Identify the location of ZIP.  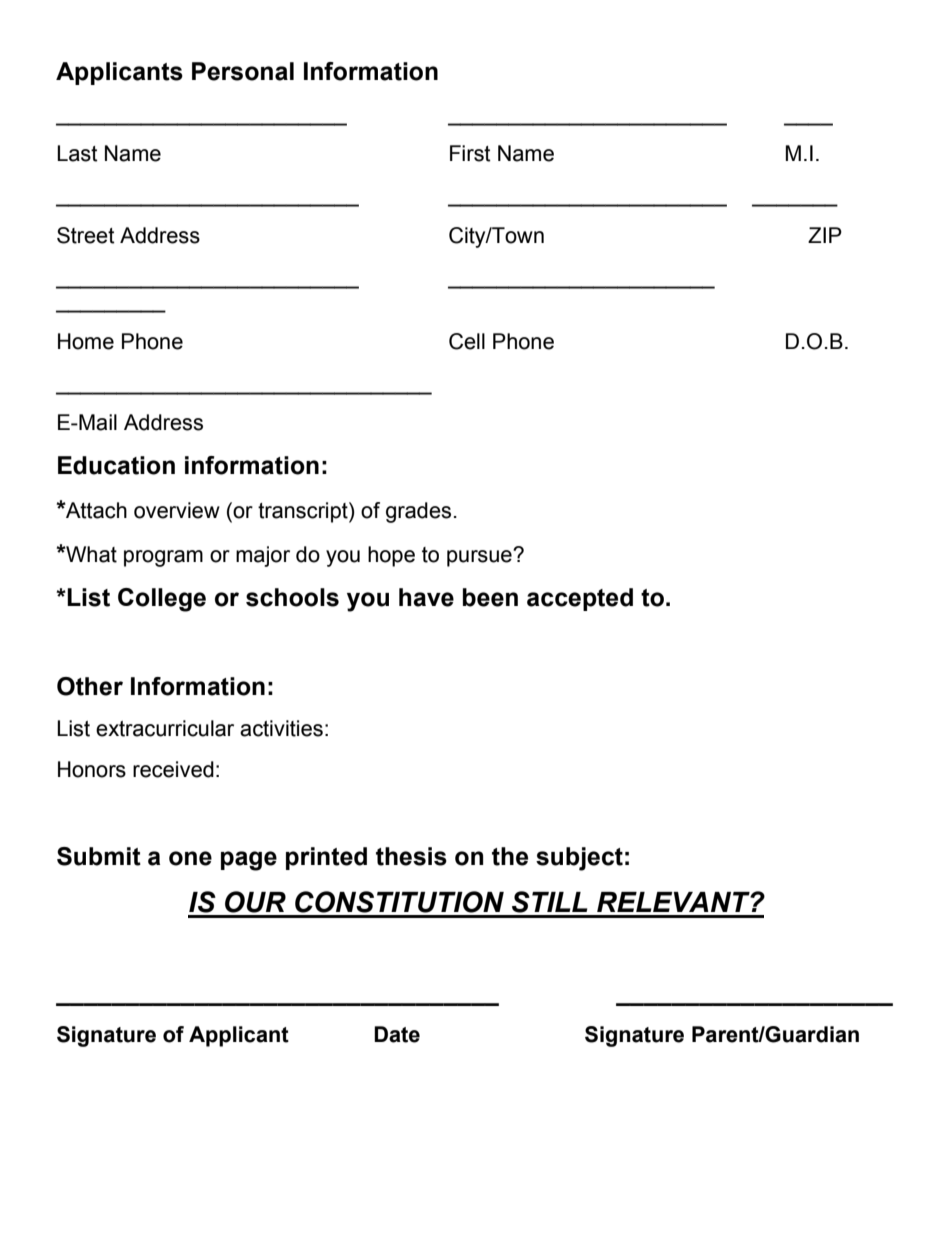
(825, 235).
